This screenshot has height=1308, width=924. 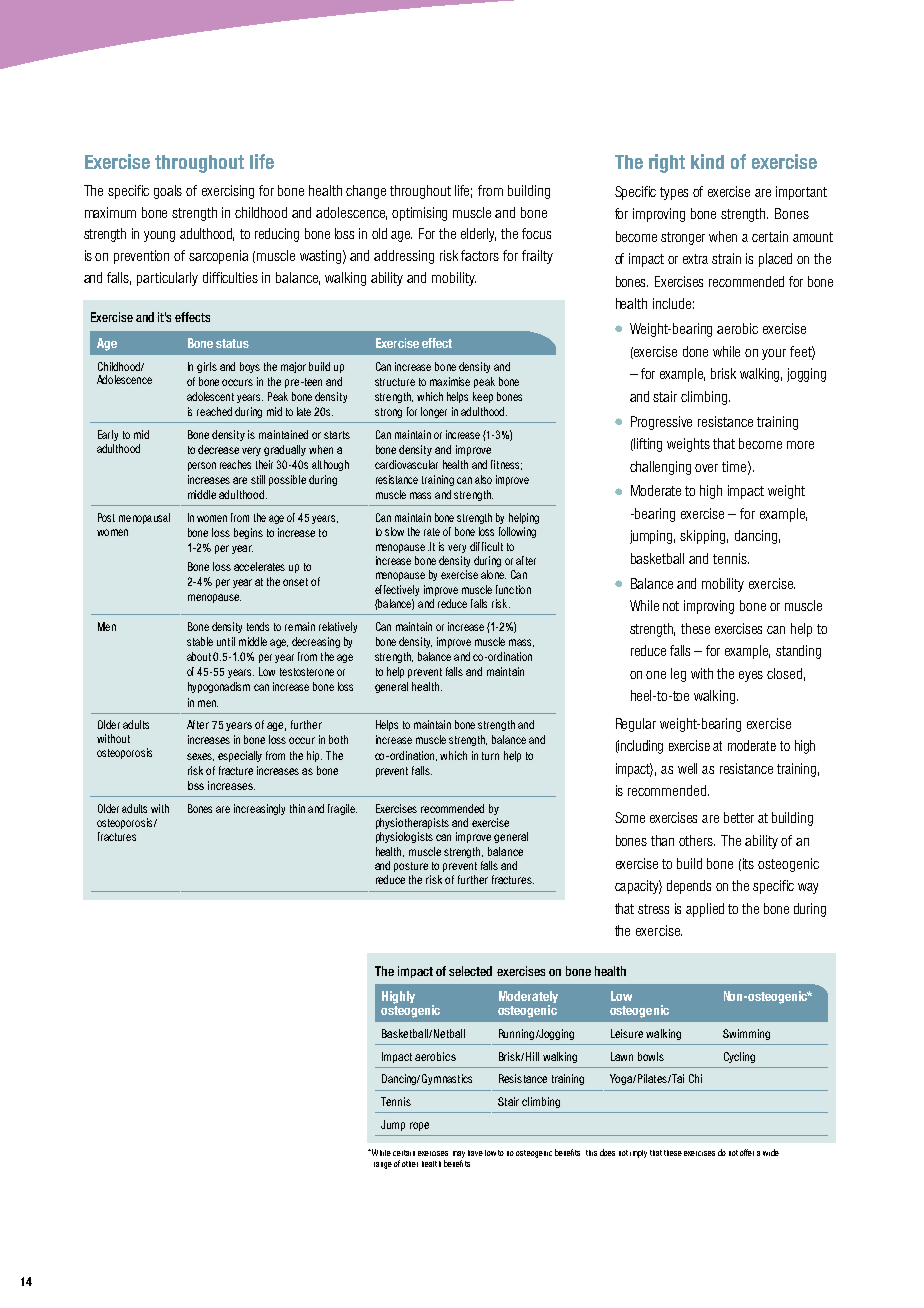 What do you see at coordinates (704, 537) in the screenshot?
I see `skipping` at bounding box center [704, 537].
